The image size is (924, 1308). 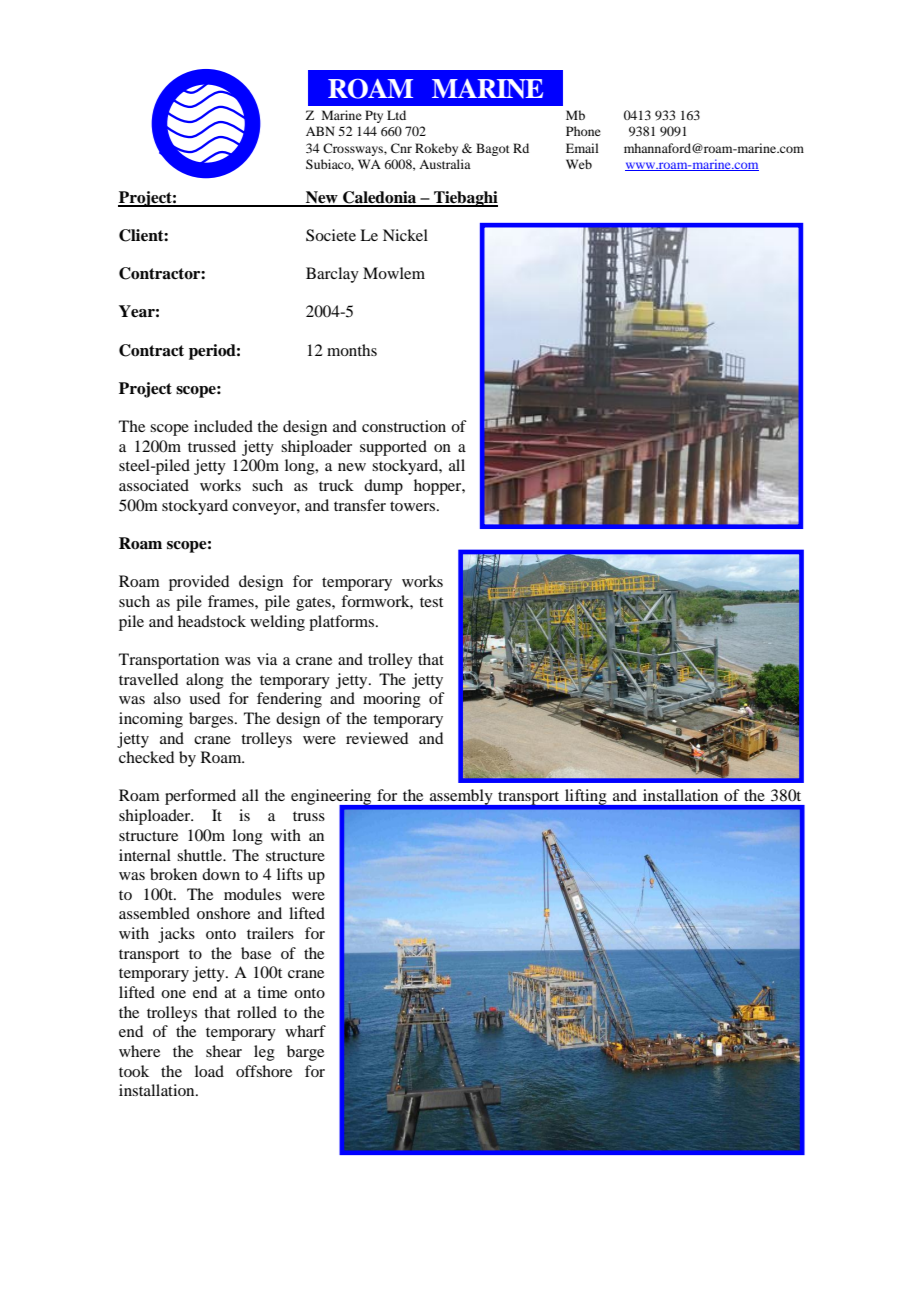 What do you see at coordinates (377, 738) in the image?
I see `reviewed` at bounding box center [377, 738].
